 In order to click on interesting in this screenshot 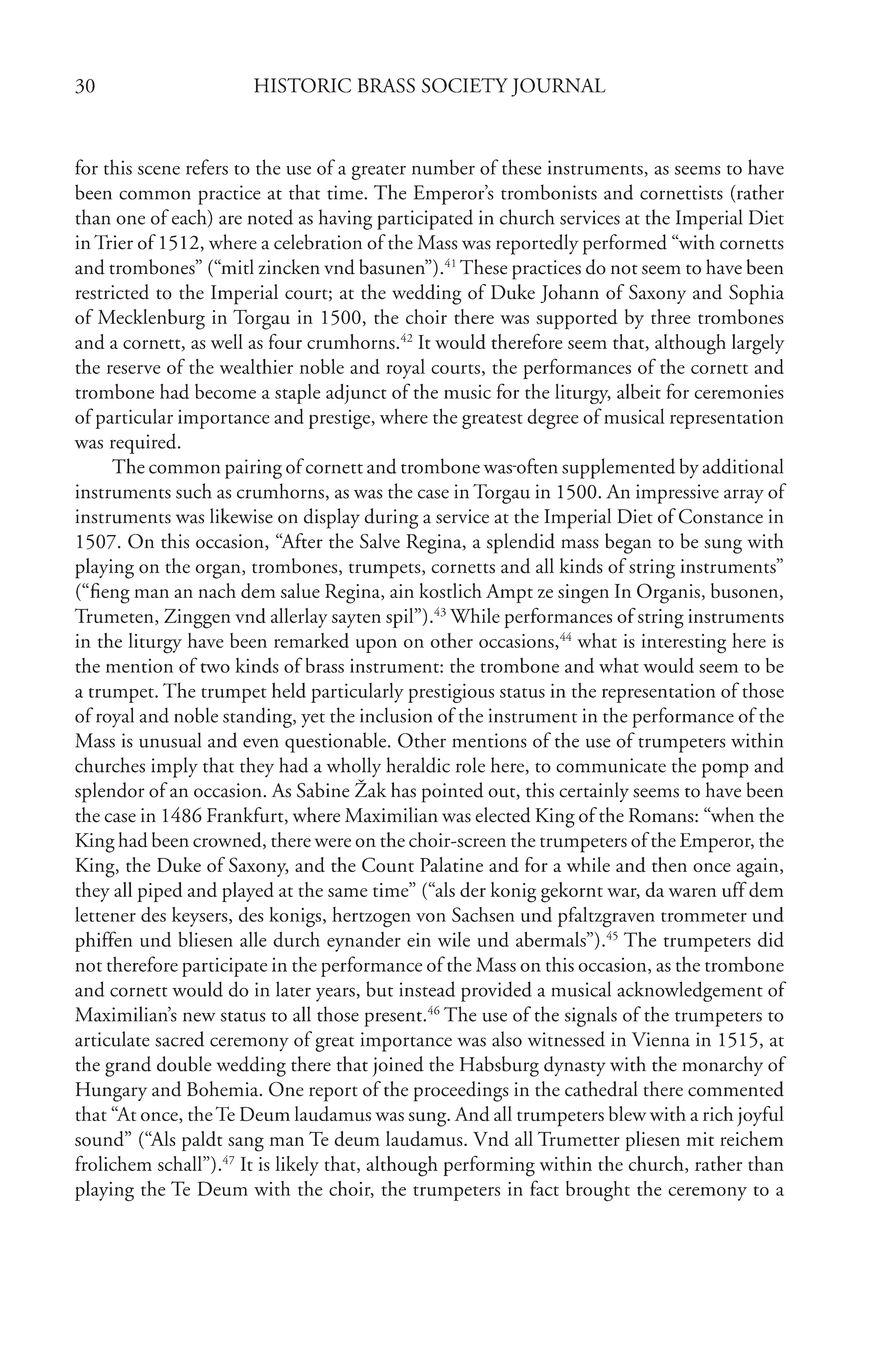, I will do `click(683, 644)`.
